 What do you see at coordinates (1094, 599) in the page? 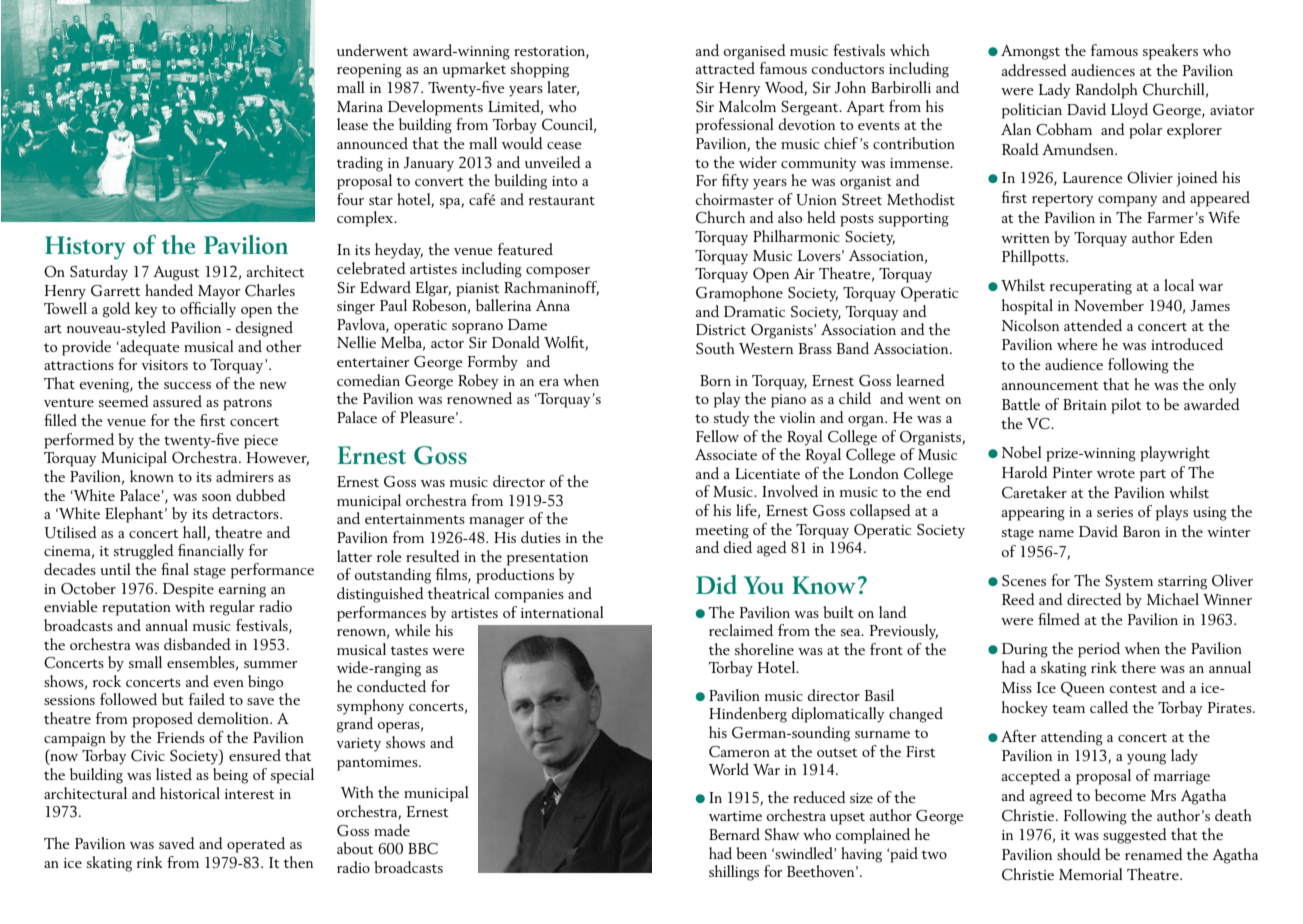
I see `directed` at bounding box center [1094, 599].
